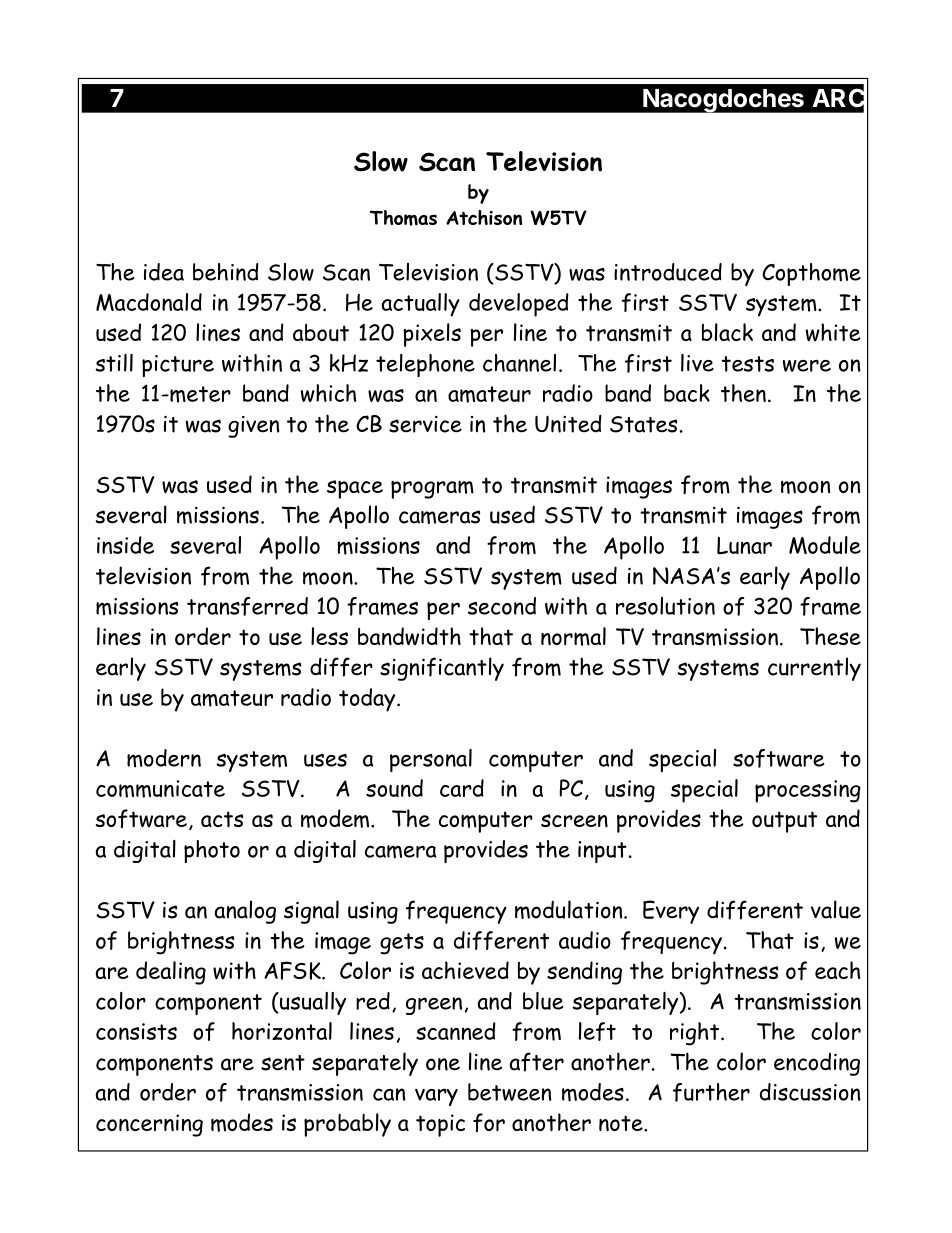 The height and width of the screenshot is (1233, 952). Describe the element at coordinates (744, 546) in the screenshot. I see `Lunar` at that location.
